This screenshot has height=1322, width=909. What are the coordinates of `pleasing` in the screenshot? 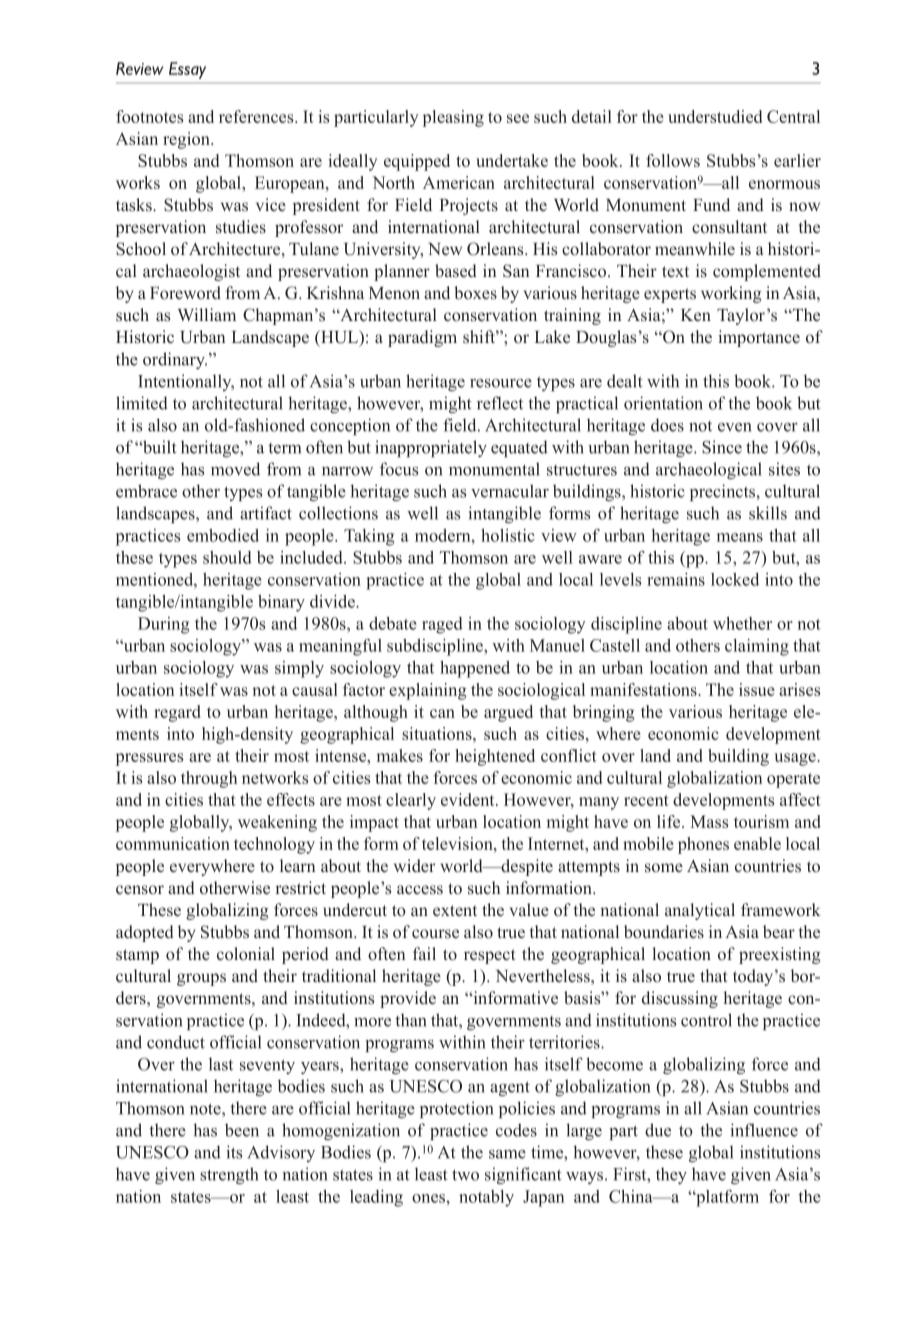 It's located at (453, 118).
